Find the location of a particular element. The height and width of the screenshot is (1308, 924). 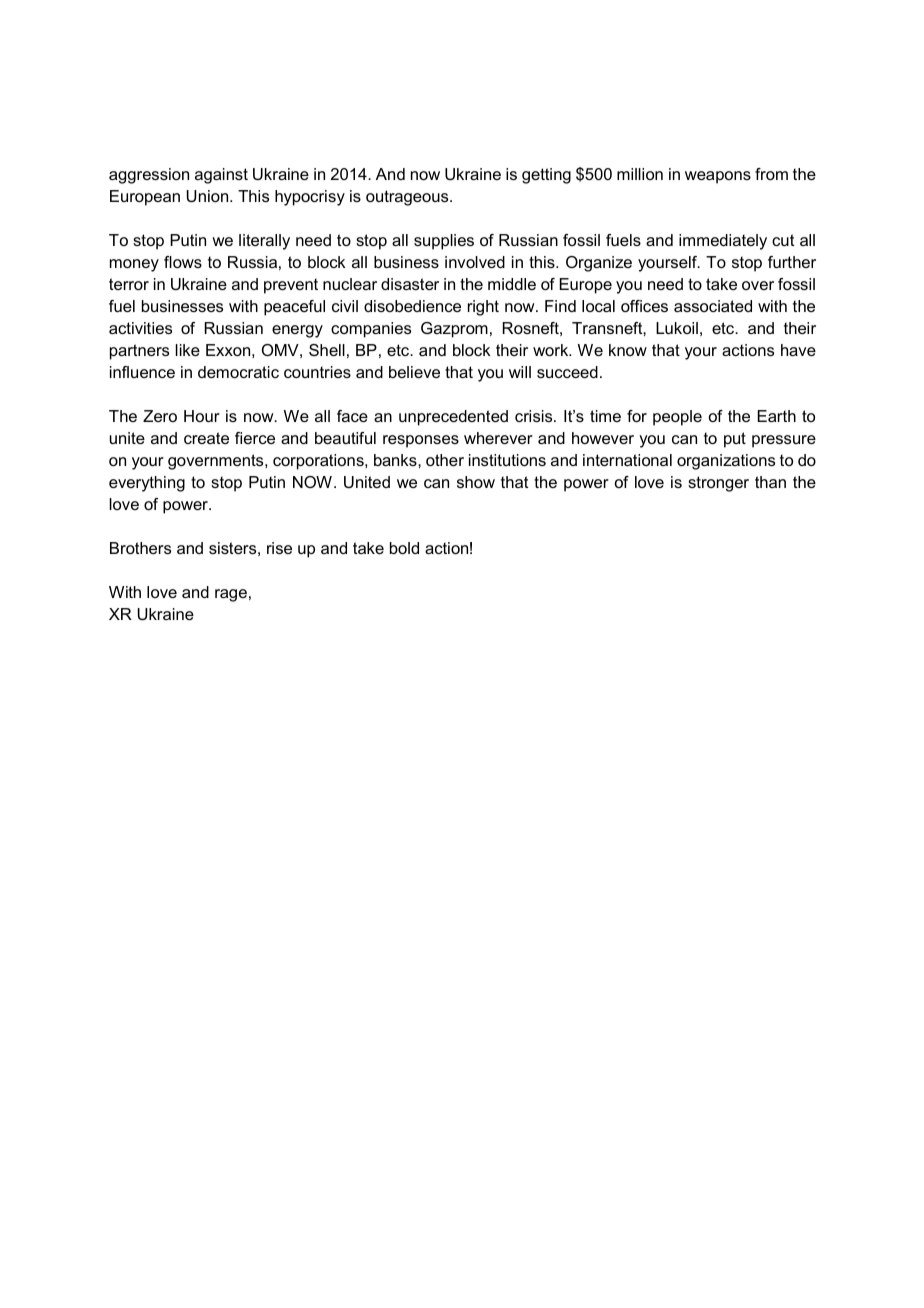

have is located at coordinates (798, 350).
